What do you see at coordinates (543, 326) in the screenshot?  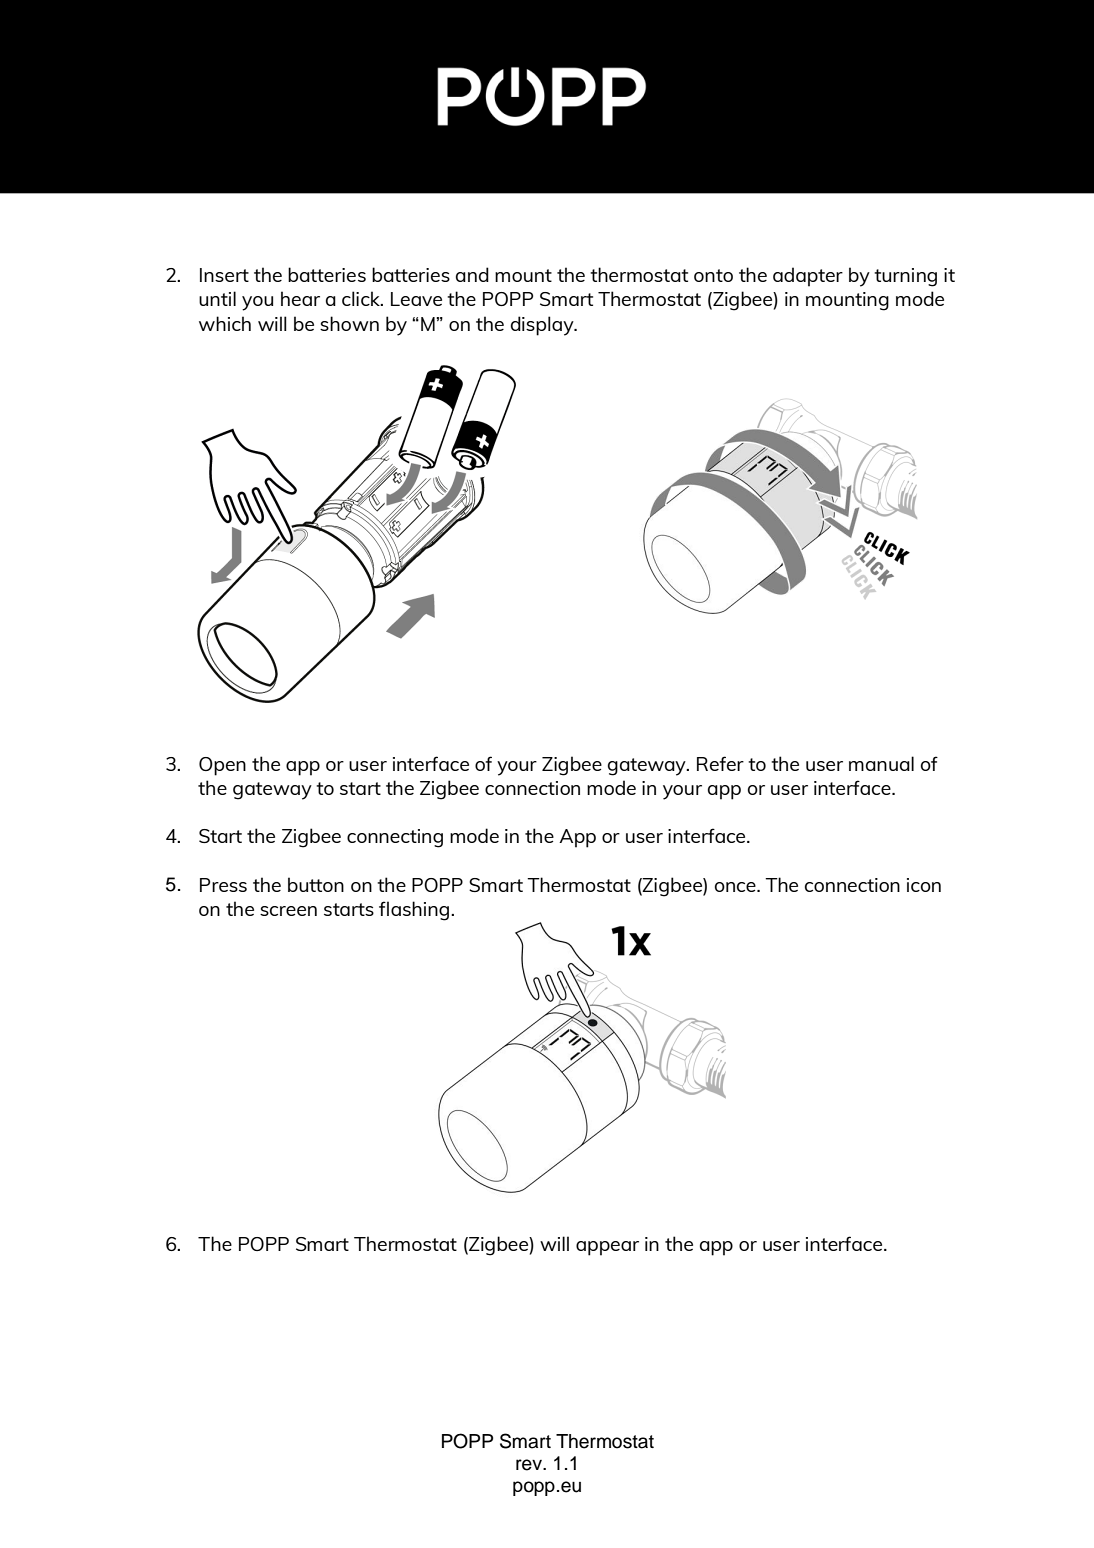 I see `display` at bounding box center [543, 326].
